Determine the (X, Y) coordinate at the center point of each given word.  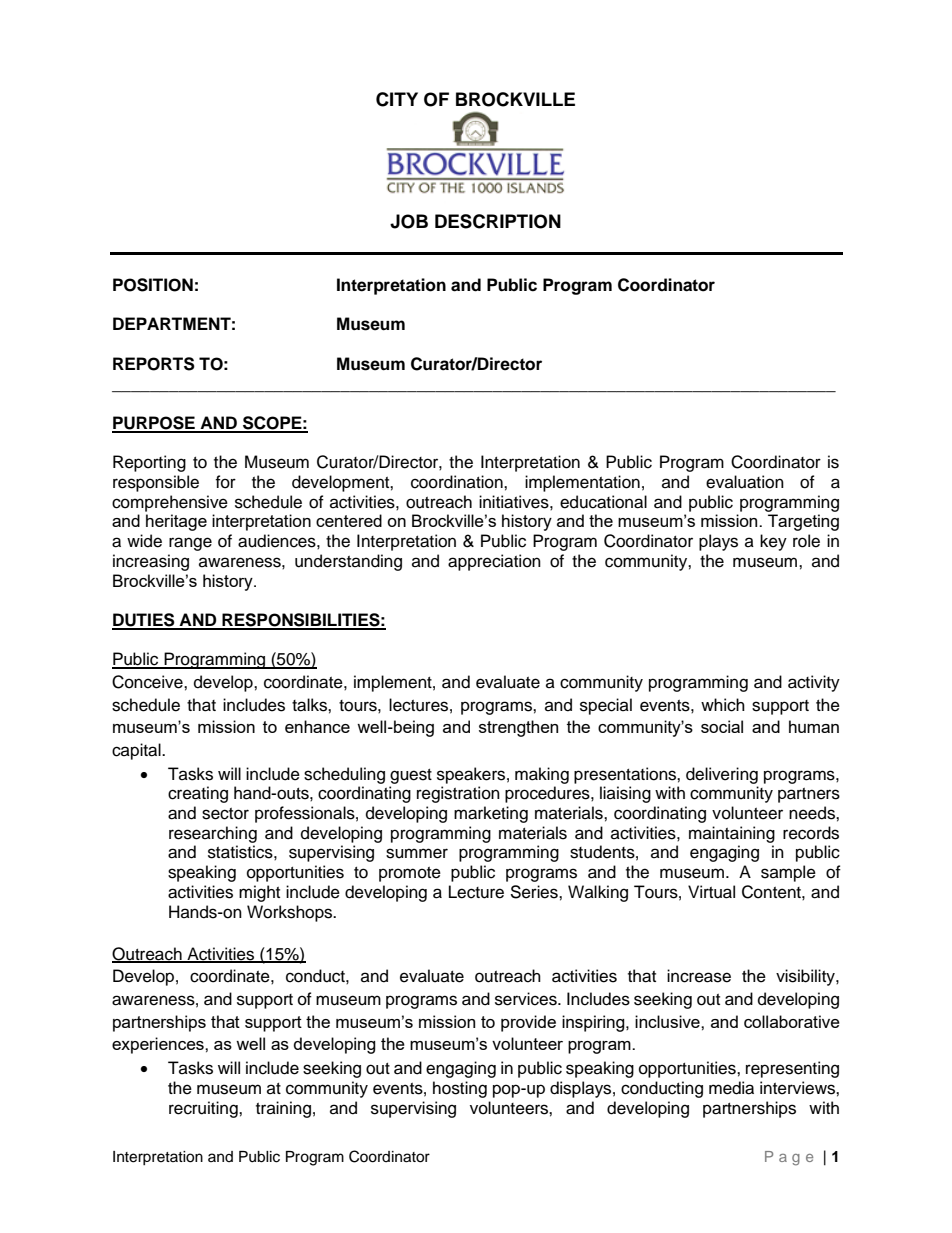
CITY (397, 99)
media (731, 1088)
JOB (409, 221)
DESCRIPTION (498, 221)
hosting (460, 1089)
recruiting (204, 1109)
